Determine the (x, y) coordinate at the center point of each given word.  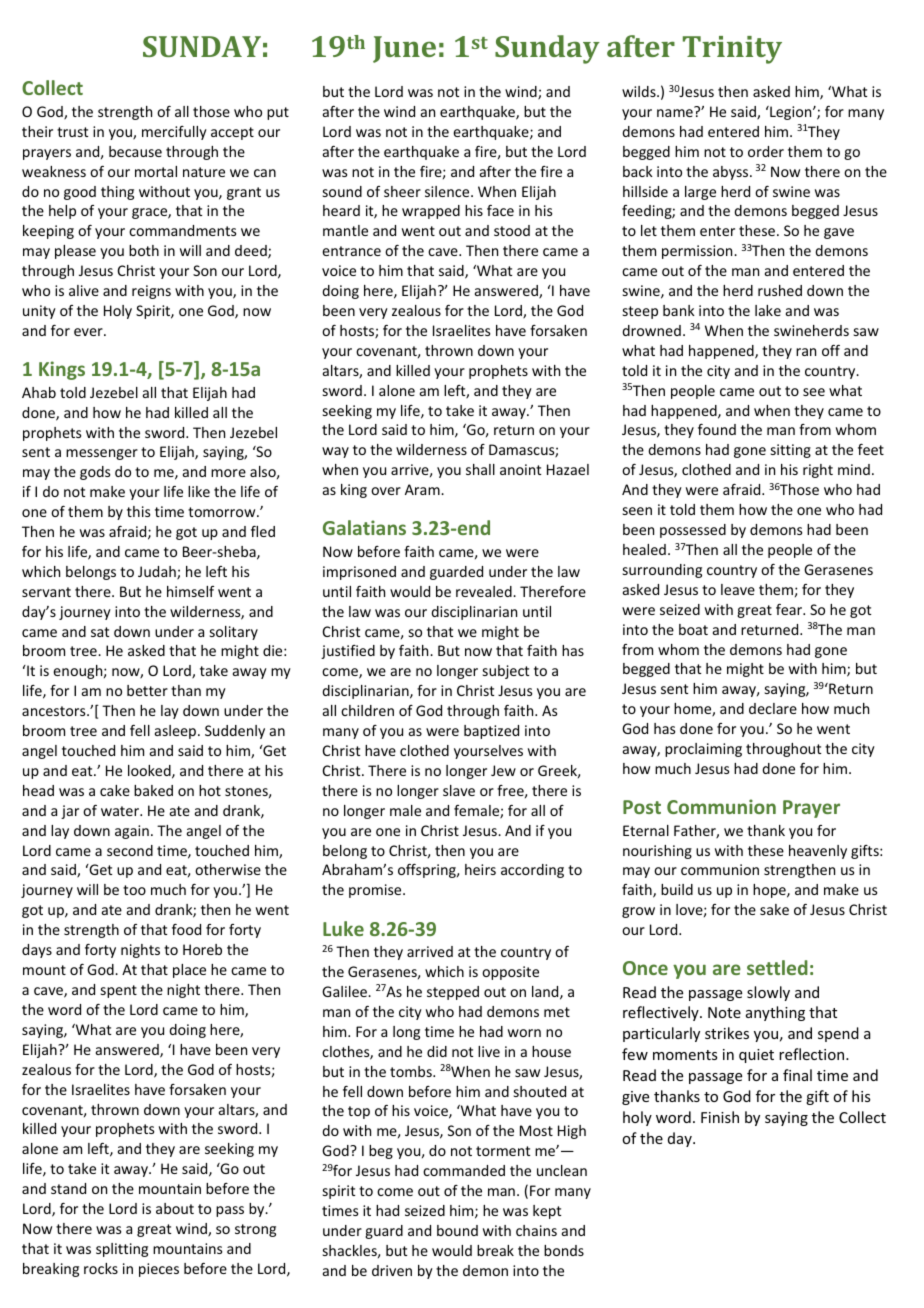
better (147, 690)
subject (506, 672)
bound (457, 1230)
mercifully (174, 133)
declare (773, 708)
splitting (122, 1250)
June (404, 49)
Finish (720, 1117)
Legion (791, 113)
